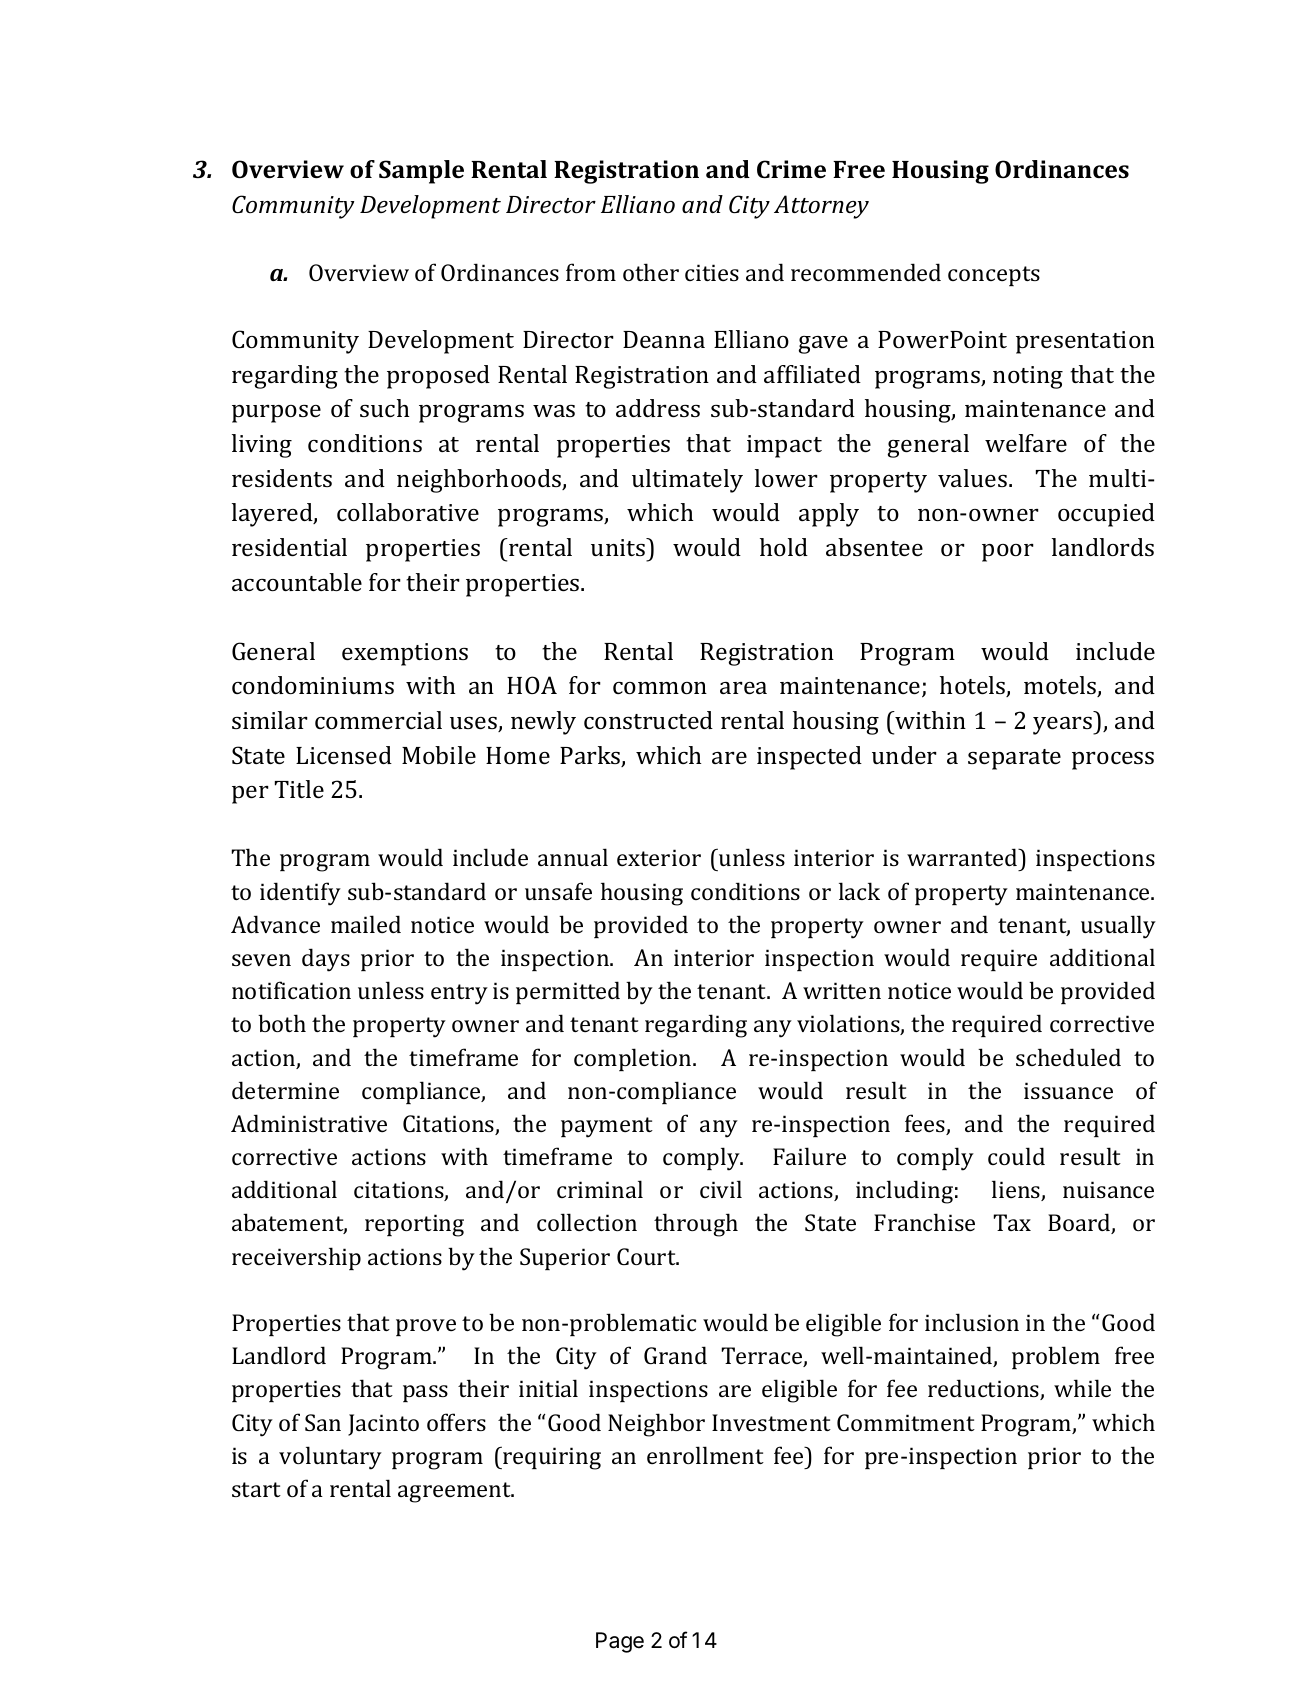 Image resolution: width=1310 pixels, height=1695 pixels. Describe the element at coordinates (634, 1059) in the page. I see `completion` at that location.
